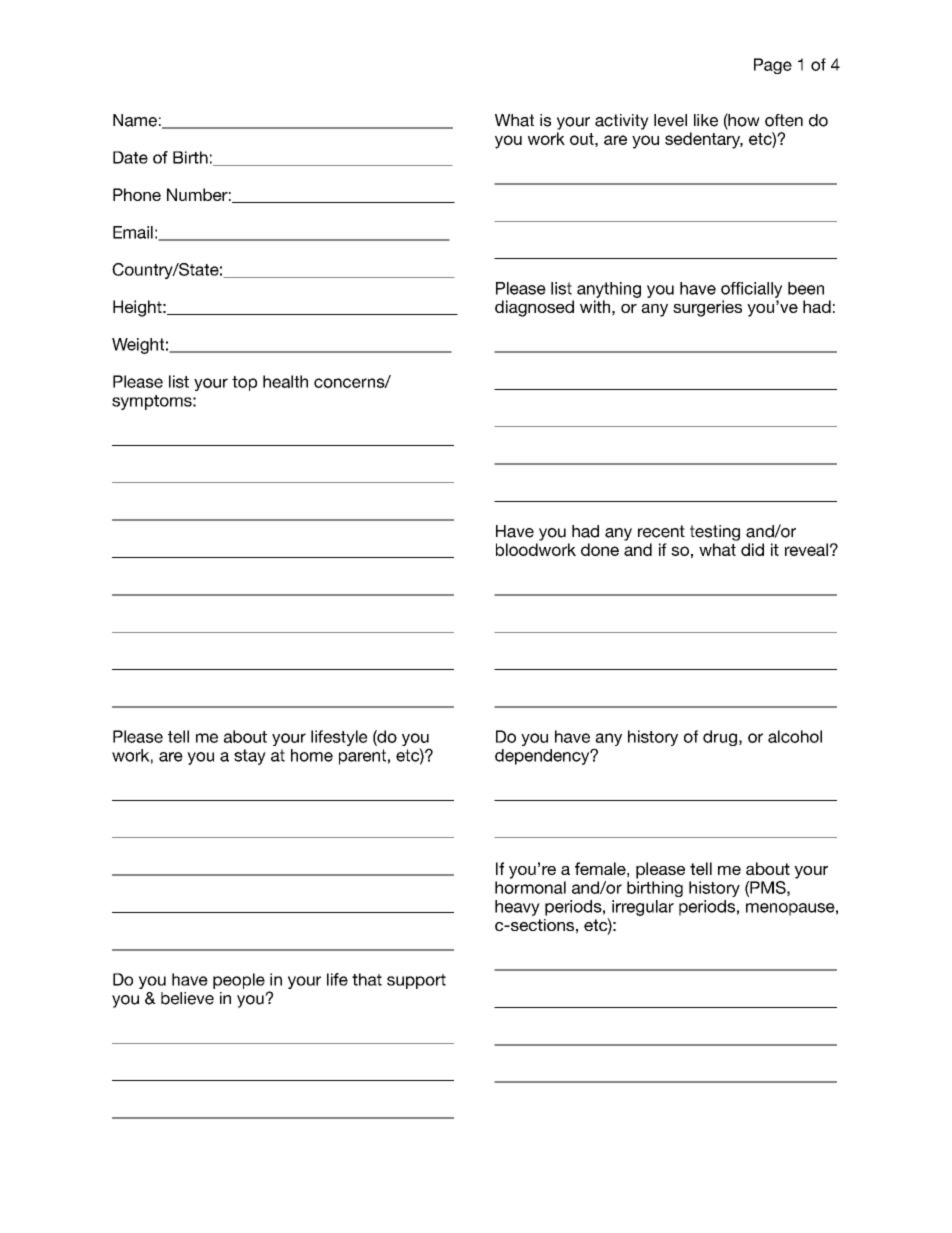 The image size is (952, 1233). What do you see at coordinates (362, 757) in the image?
I see `parent` at bounding box center [362, 757].
